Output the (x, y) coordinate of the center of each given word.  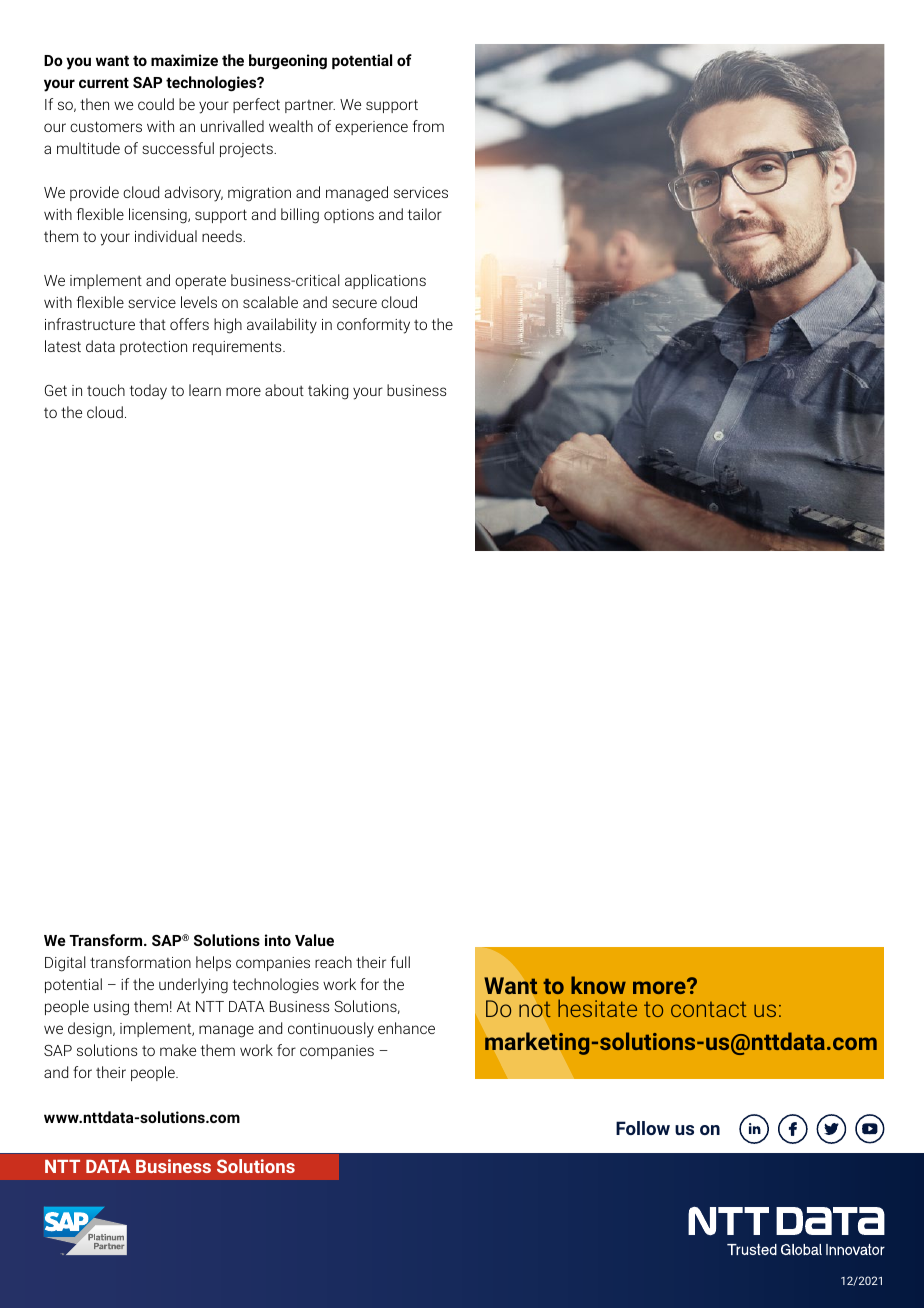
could (156, 104)
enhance (406, 1028)
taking (328, 392)
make (178, 1050)
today (148, 392)
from (428, 126)
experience (371, 128)
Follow (643, 1128)
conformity (373, 326)
